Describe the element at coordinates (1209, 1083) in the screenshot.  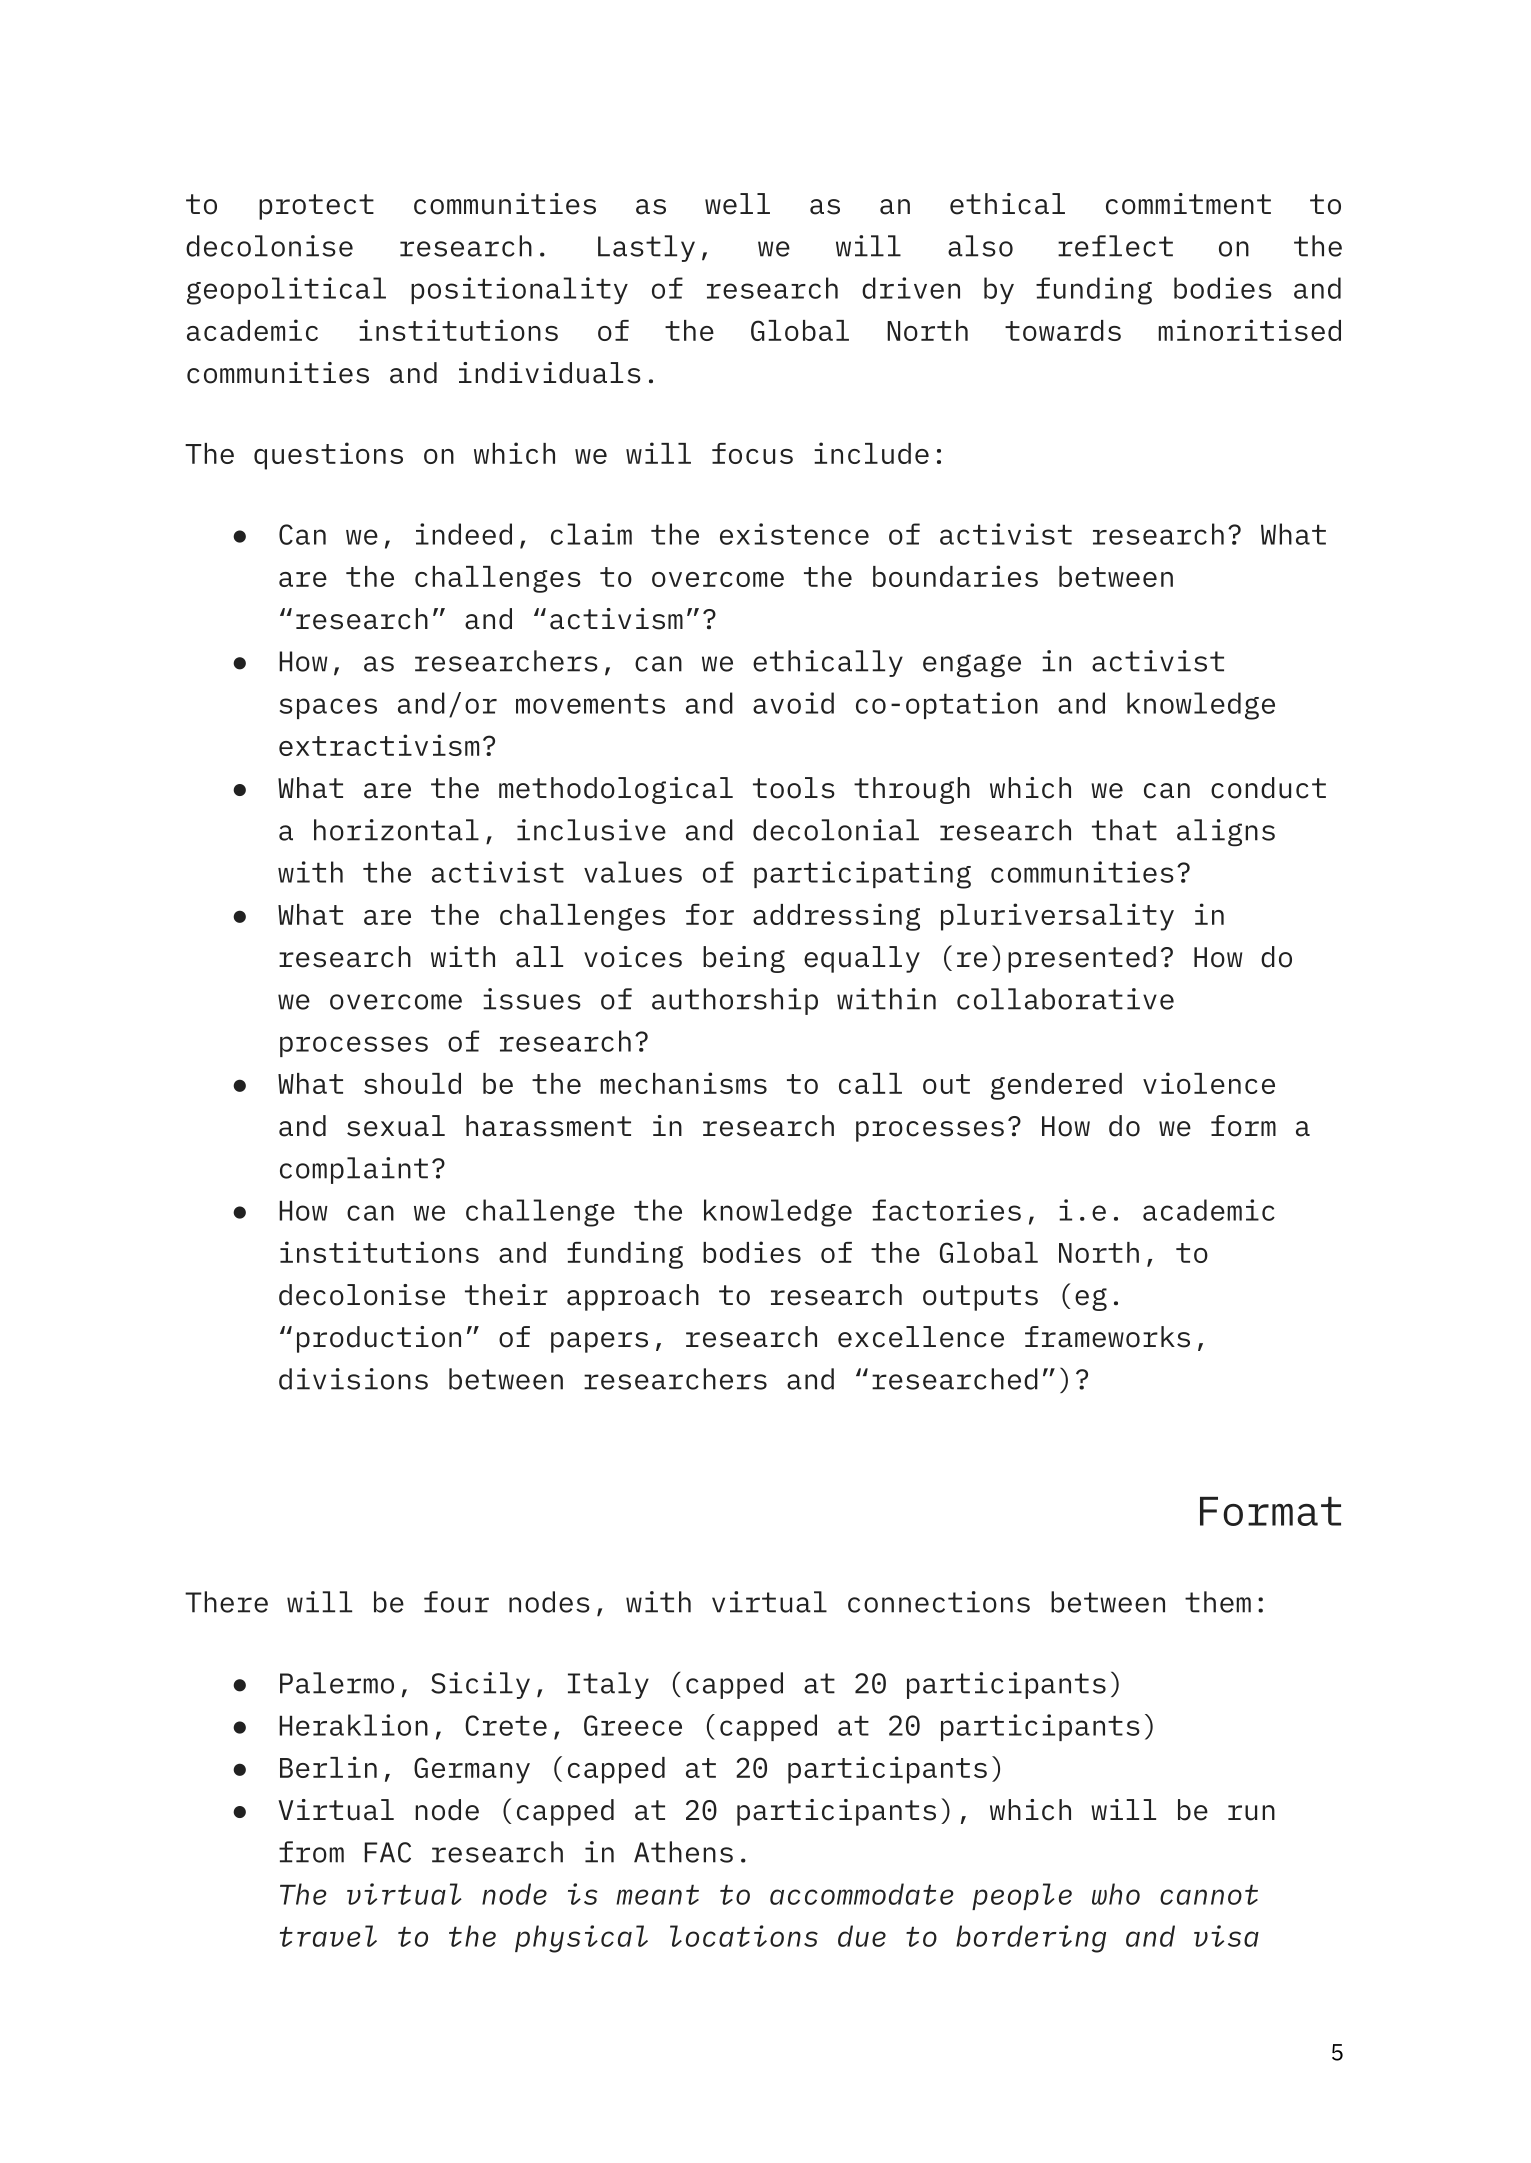
I see `violence` at that location.
